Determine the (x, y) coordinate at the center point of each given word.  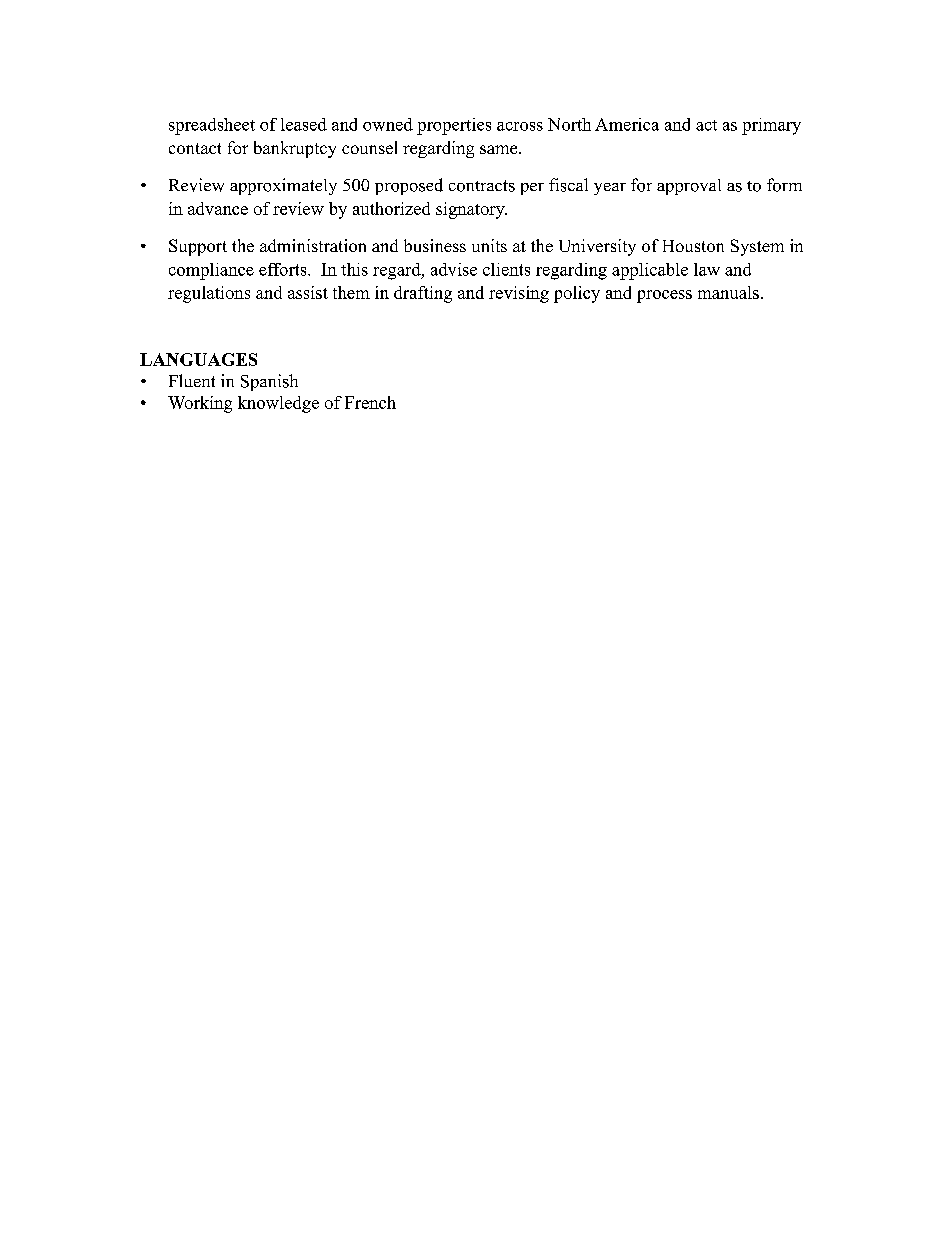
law (707, 269)
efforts (284, 269)
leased (304, 124)
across (520, 126)
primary (771, 126)
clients (506, 269)
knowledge (278, 404)
